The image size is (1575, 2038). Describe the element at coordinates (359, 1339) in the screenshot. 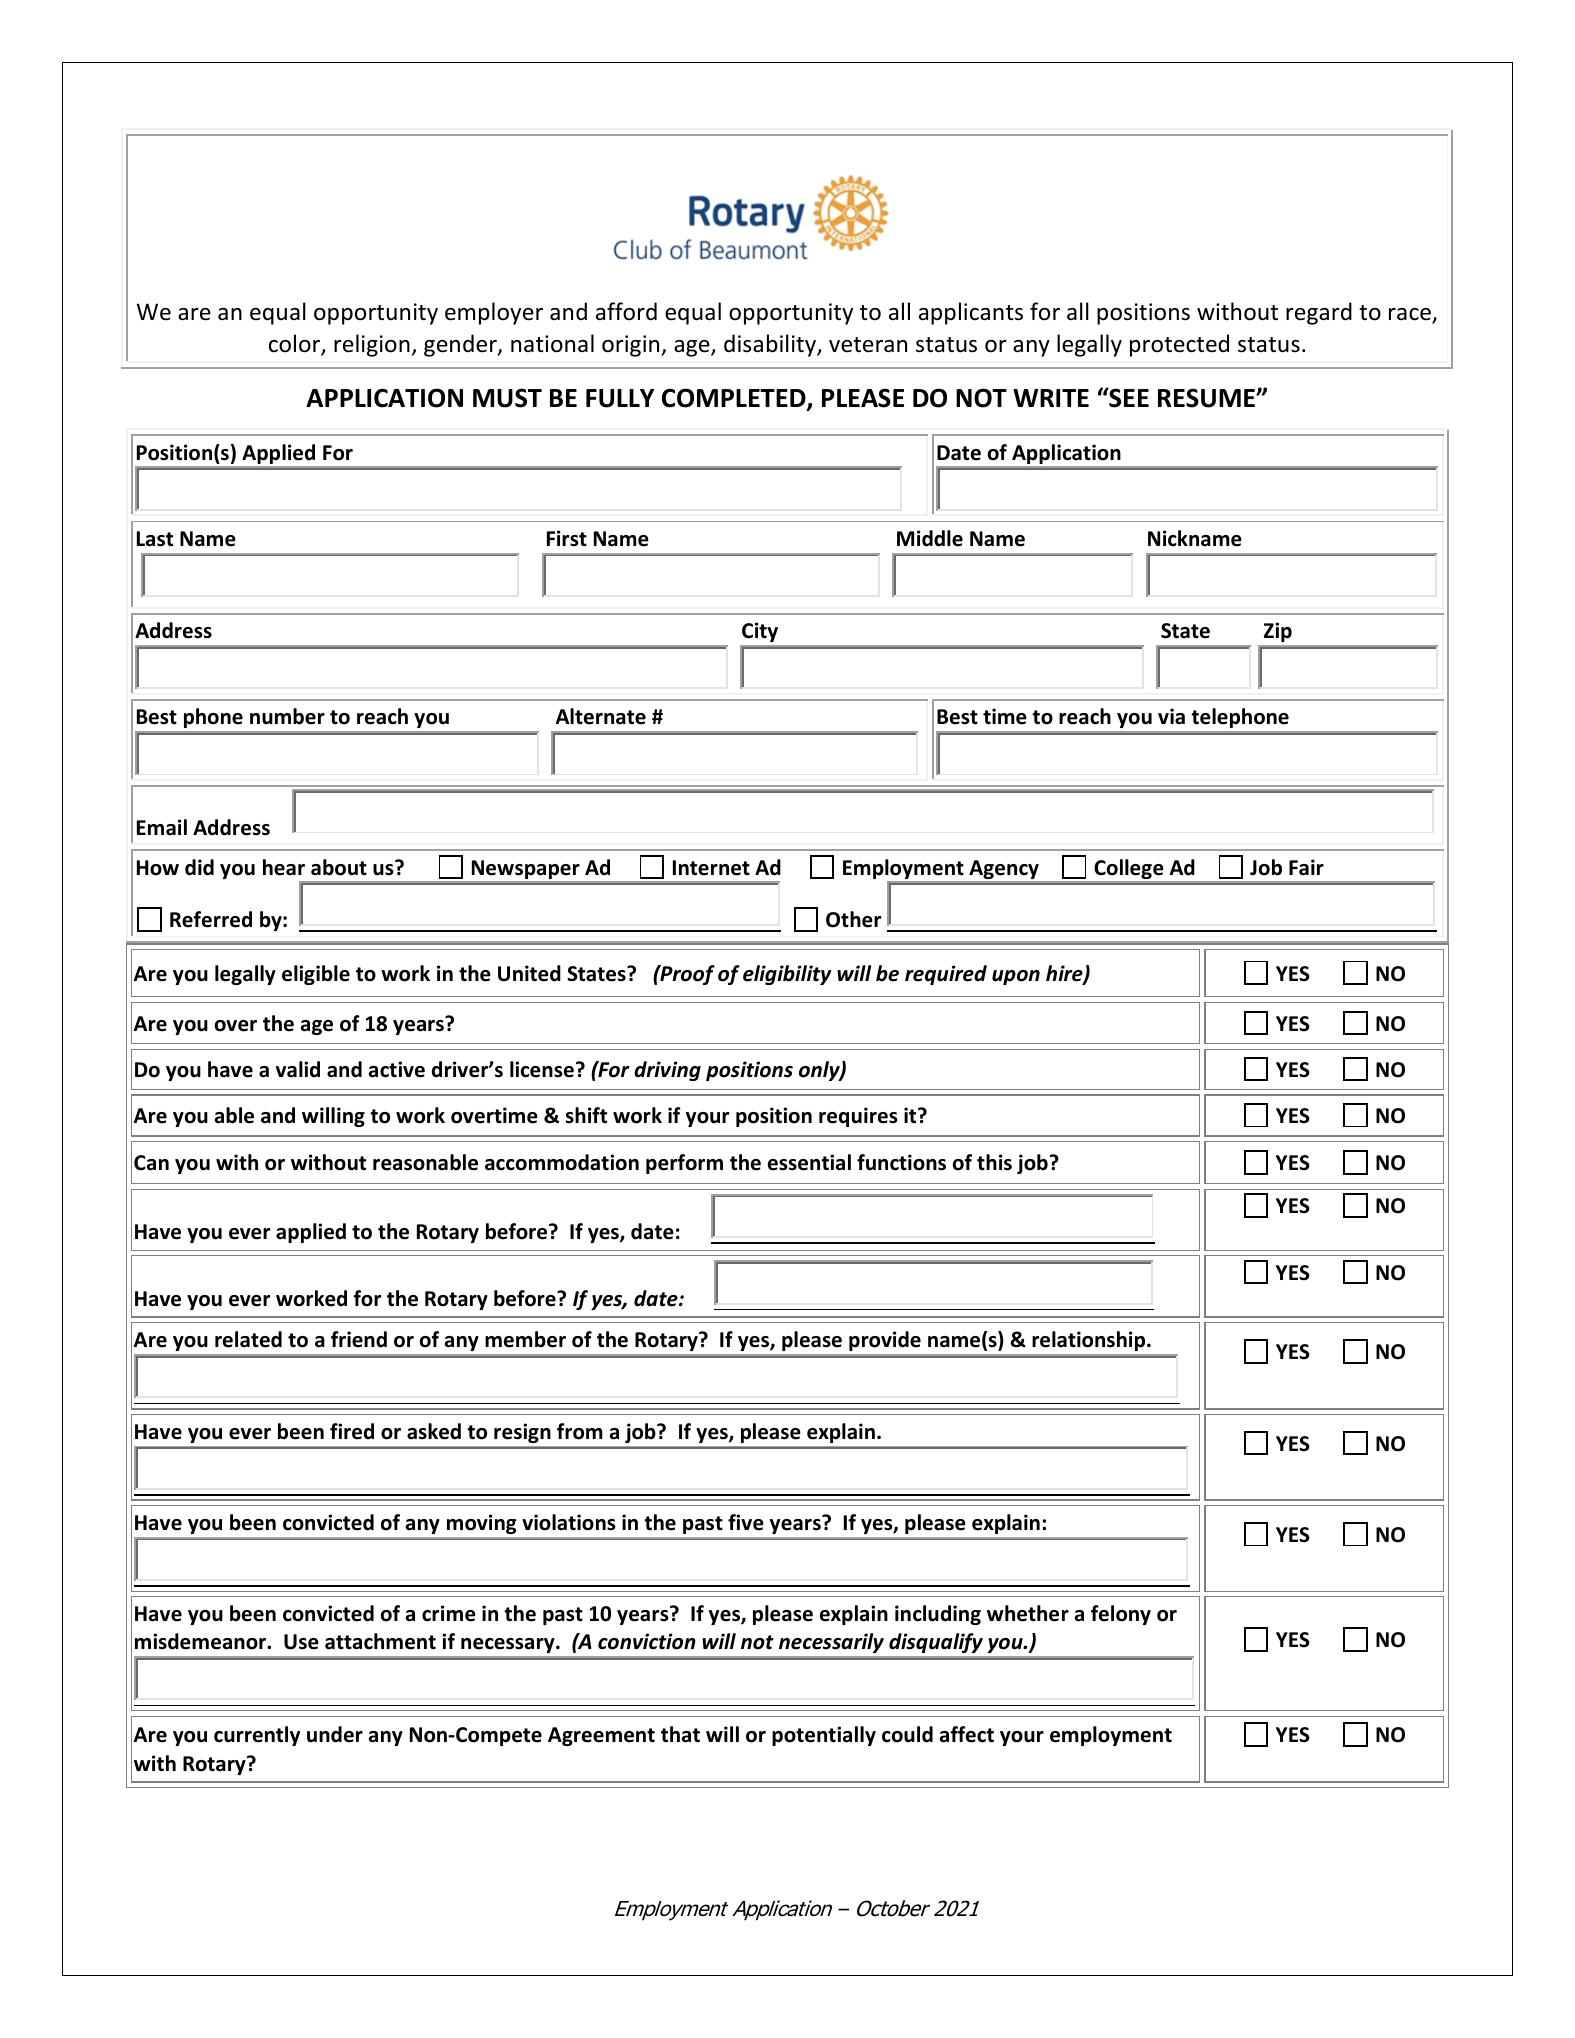

I see `friend` at that location.
